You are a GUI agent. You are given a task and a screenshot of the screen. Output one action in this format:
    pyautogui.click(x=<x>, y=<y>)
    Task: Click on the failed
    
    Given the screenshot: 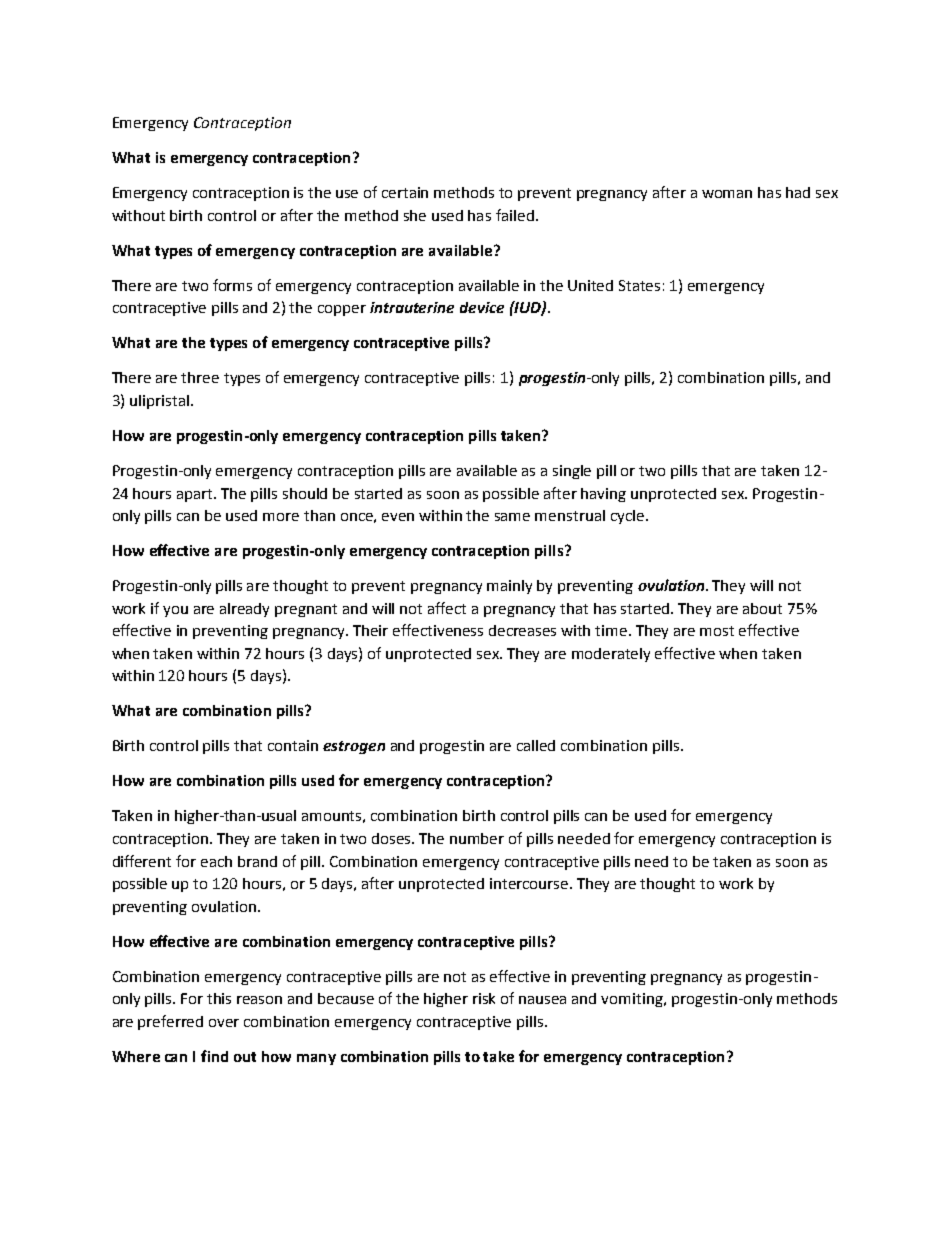 What is the action you would take?
    pyautogui.click(x=516, y=215)
